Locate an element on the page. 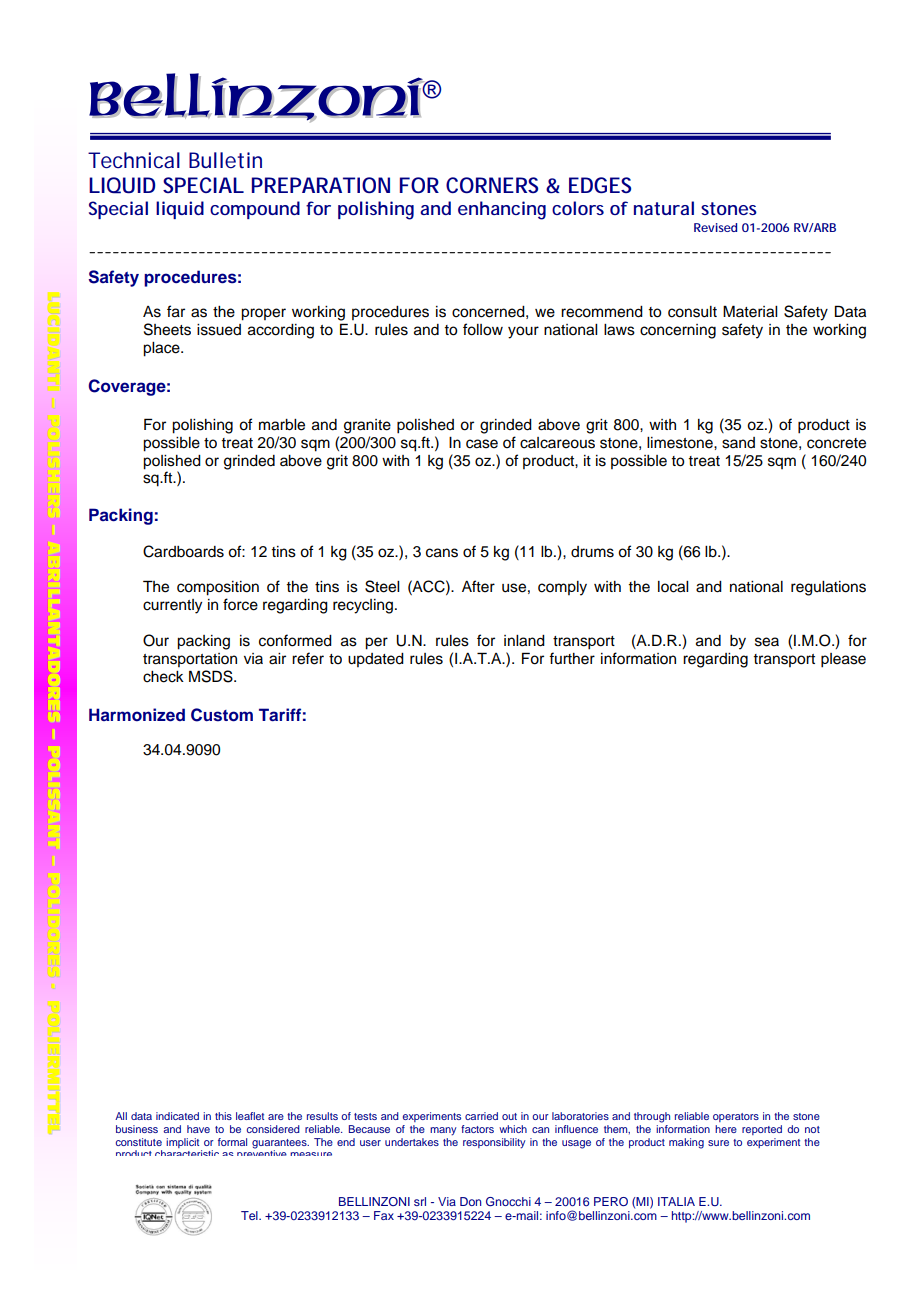 The height and width of the document is (1308, 924). this is located at coordinates (223, 1116).
